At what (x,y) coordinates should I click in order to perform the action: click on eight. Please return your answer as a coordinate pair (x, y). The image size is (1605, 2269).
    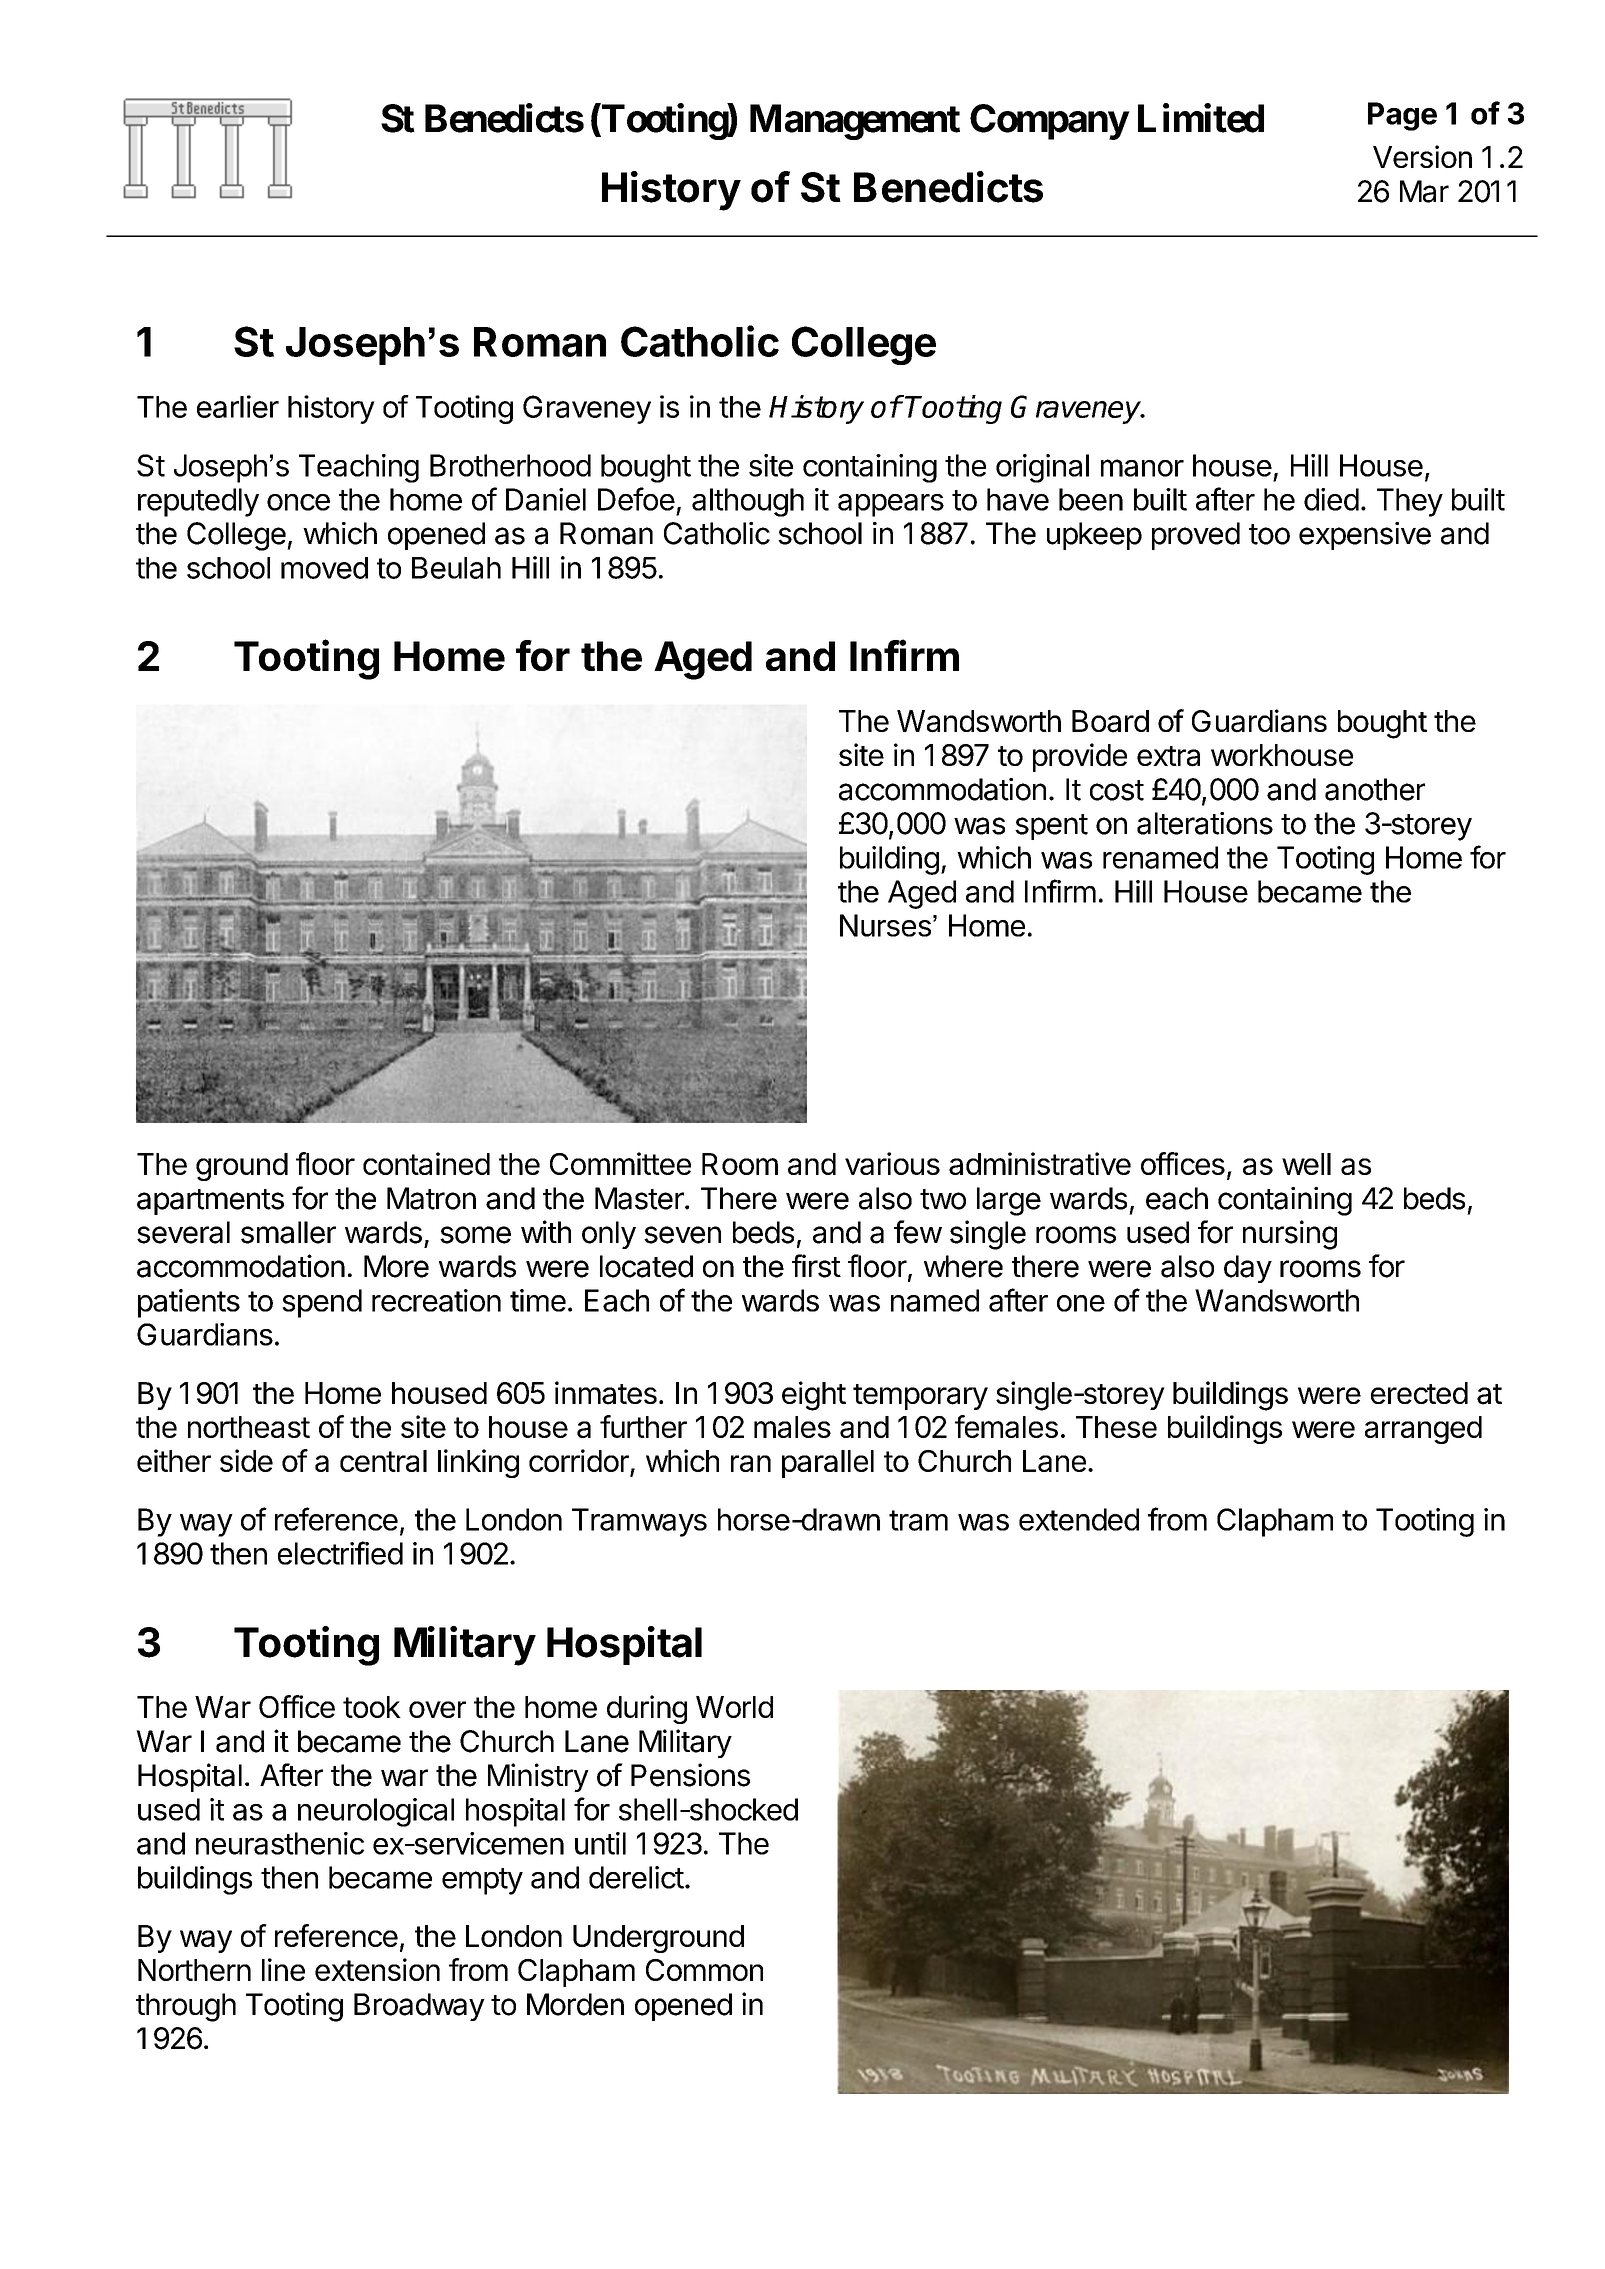
    Looking at the image, I should click on (814, 1396).
